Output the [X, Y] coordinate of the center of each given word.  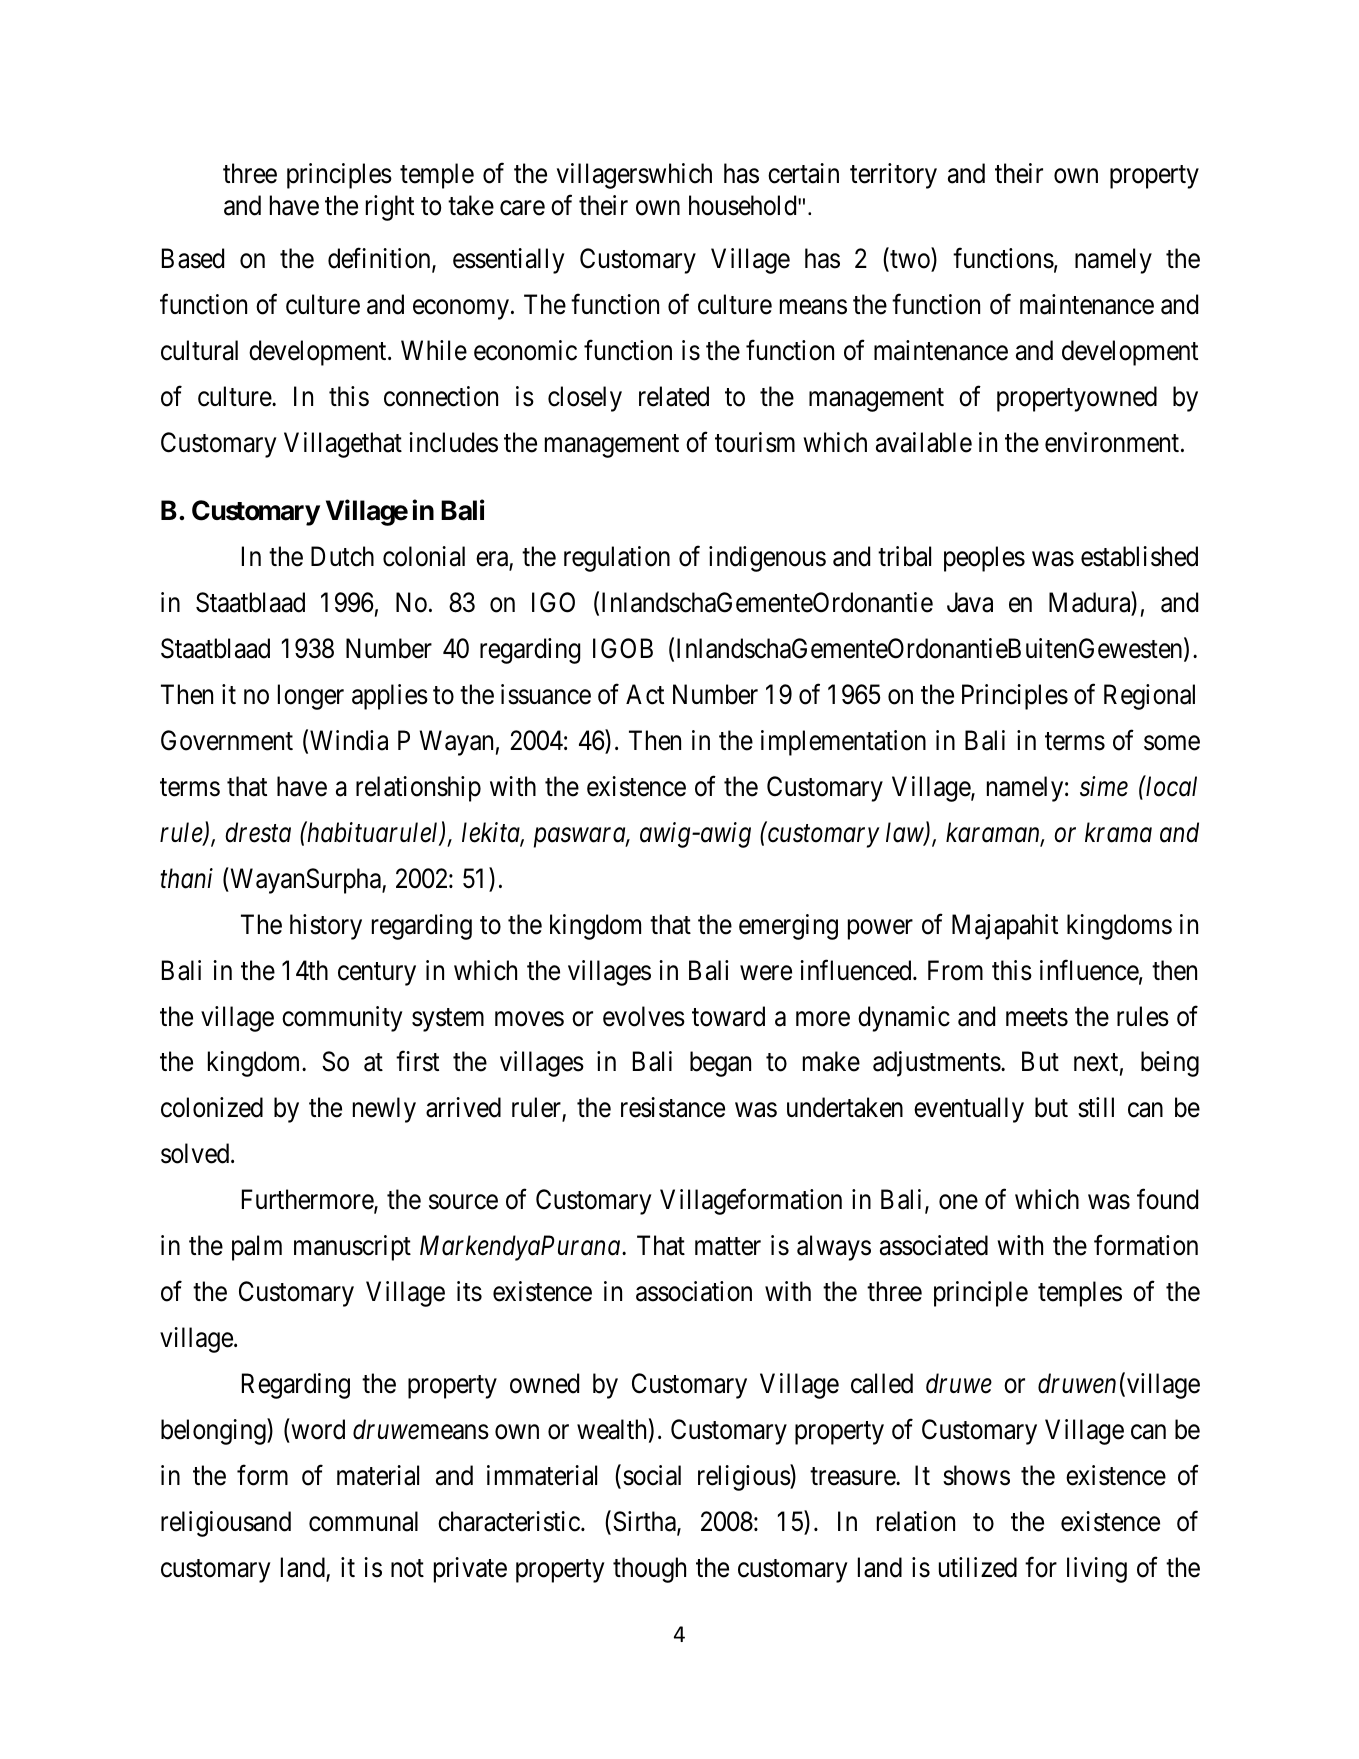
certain [803, 173]
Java [970, 602]
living [1097, 1570]
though [649, 1570]
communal [363, 1521]
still [1096, 1107]
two [910, 260]
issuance [546, 694]
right [390, 208]
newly [384, 1110]
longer [311, 697]
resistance [673, 1107]
